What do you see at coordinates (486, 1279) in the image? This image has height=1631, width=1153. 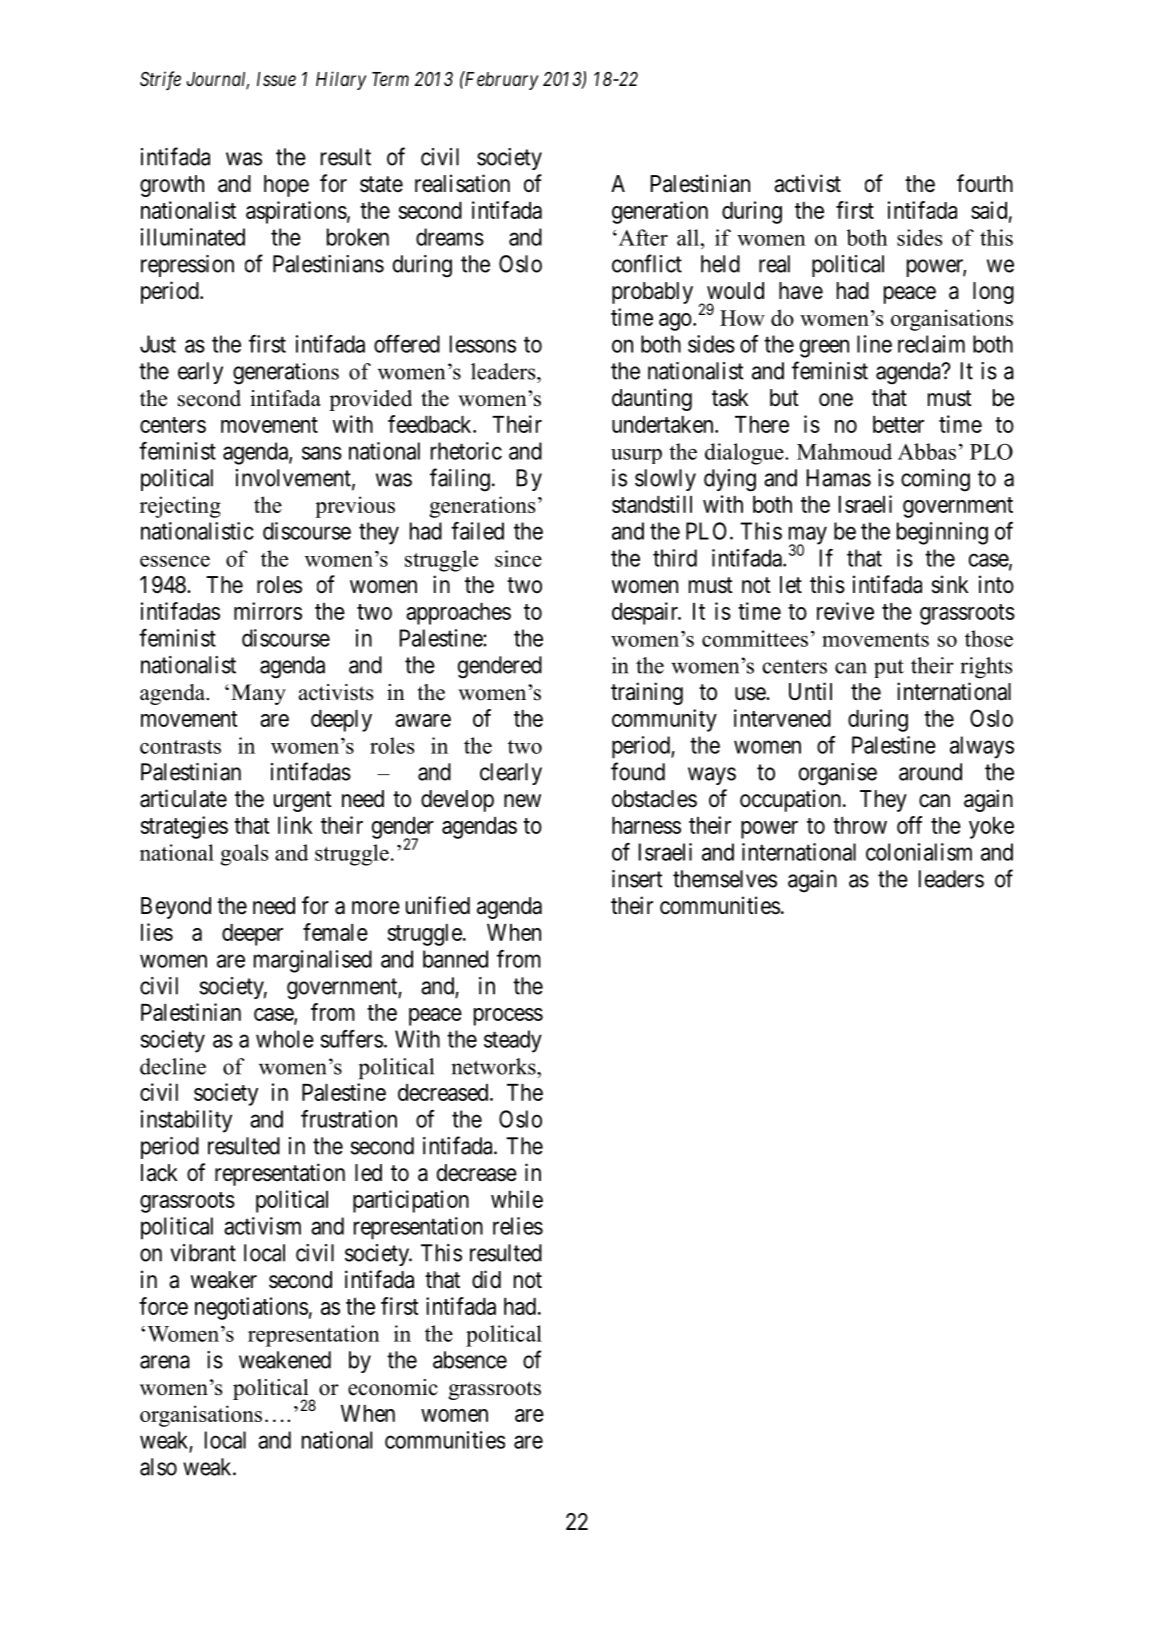 I see `did` at bounding box center [486, 1279].
